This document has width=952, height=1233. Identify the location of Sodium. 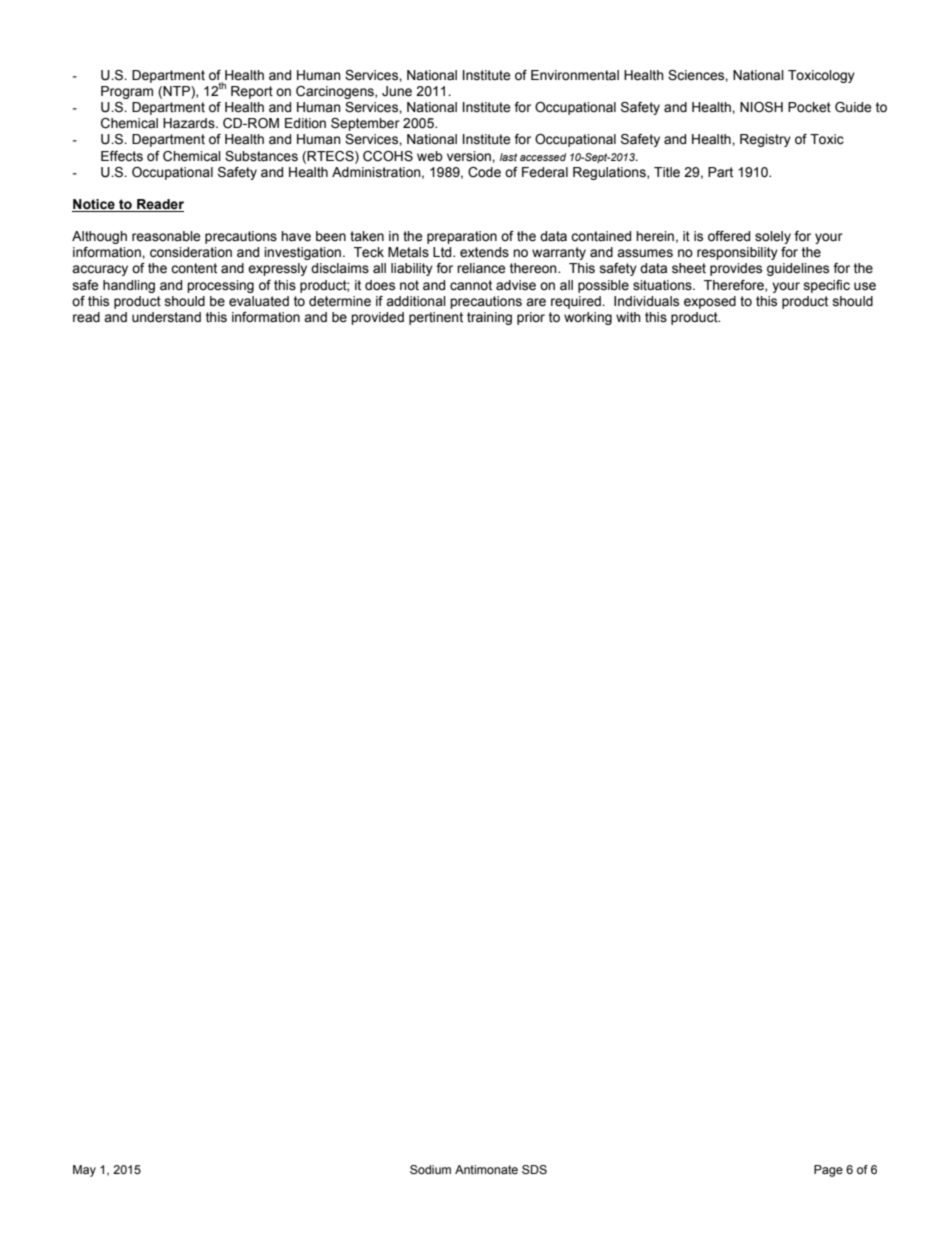
(430, 1169).
